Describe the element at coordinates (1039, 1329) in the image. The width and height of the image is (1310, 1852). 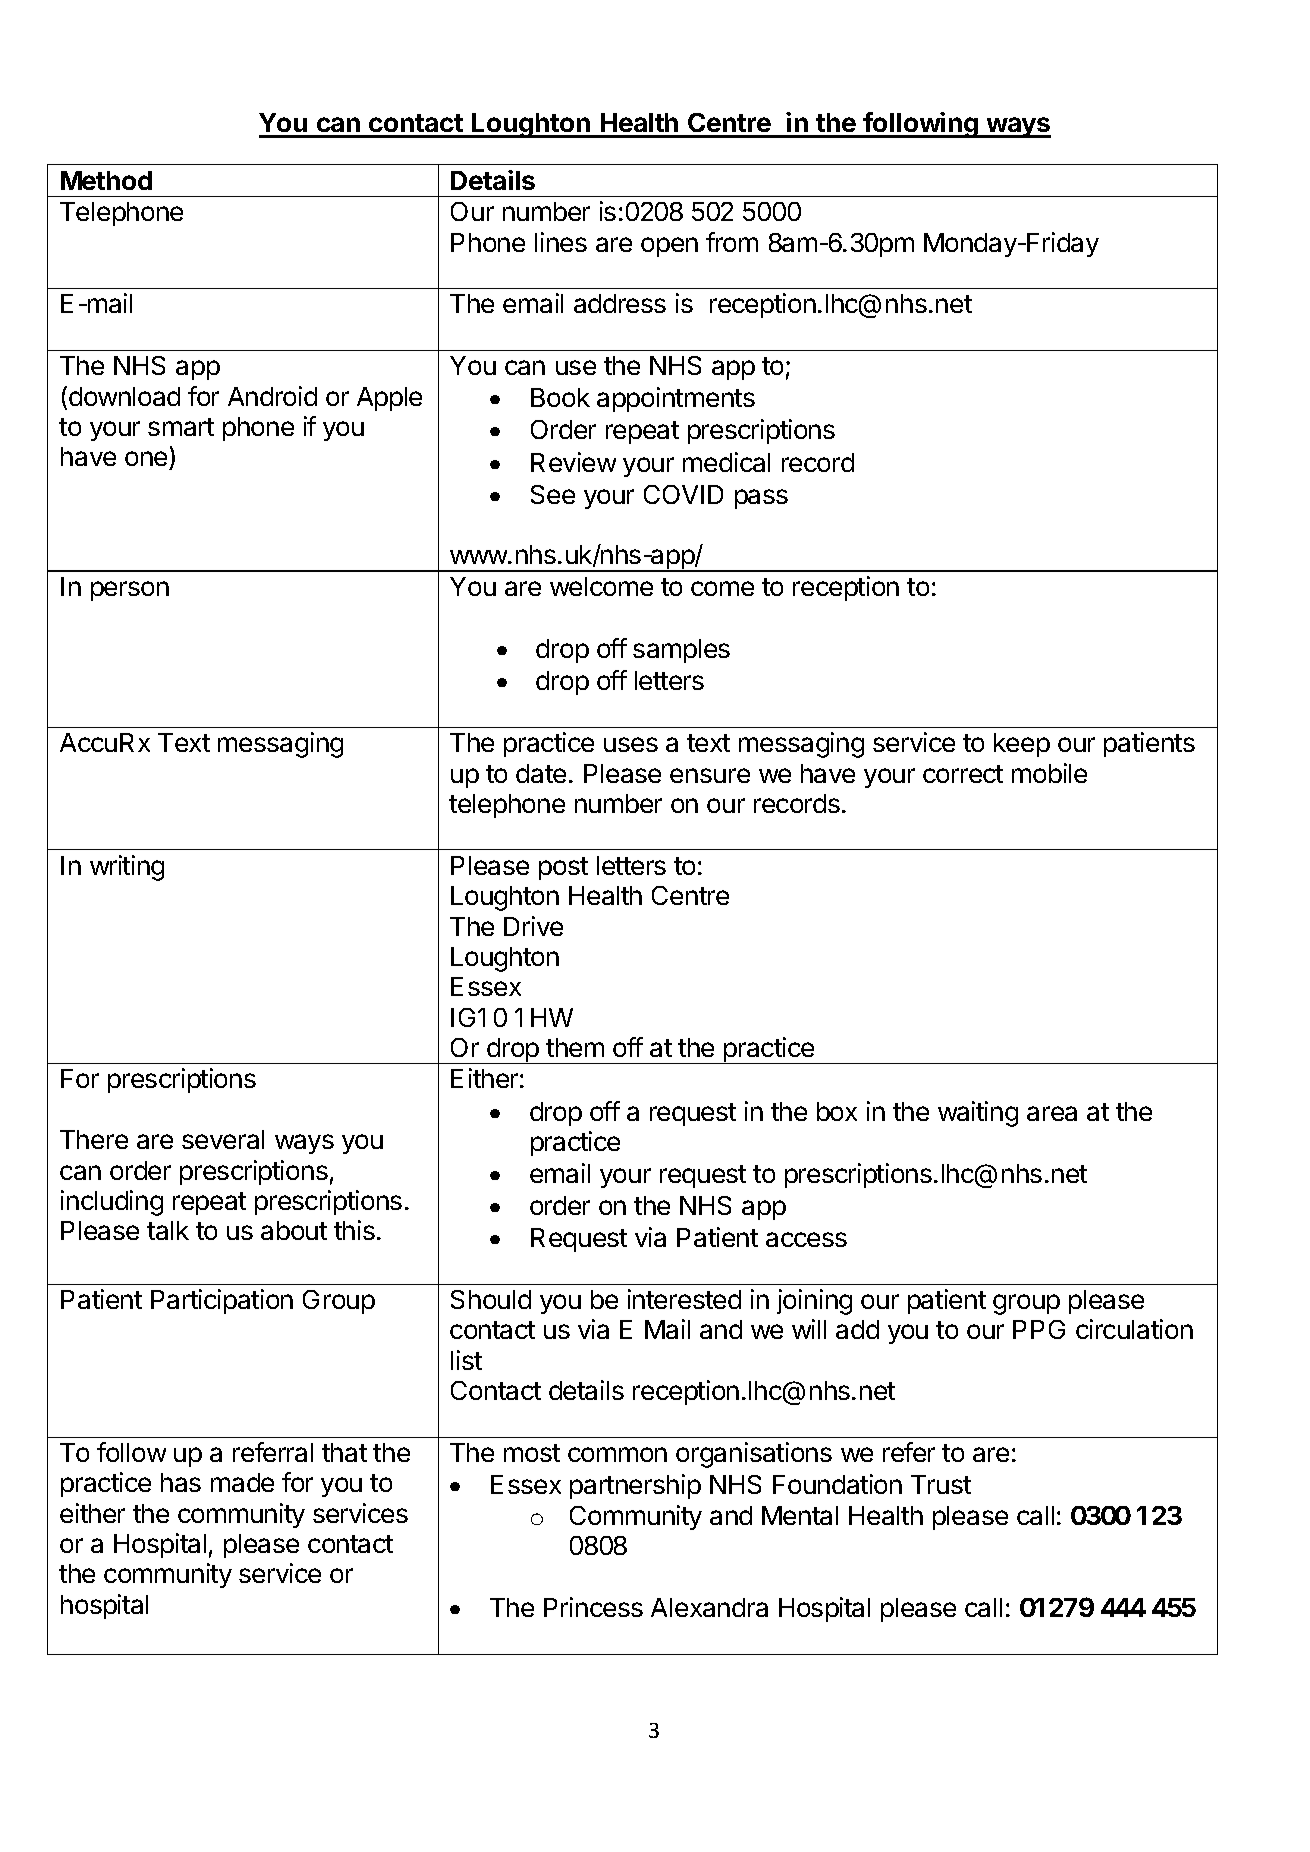
I see `PPG` at that location.
